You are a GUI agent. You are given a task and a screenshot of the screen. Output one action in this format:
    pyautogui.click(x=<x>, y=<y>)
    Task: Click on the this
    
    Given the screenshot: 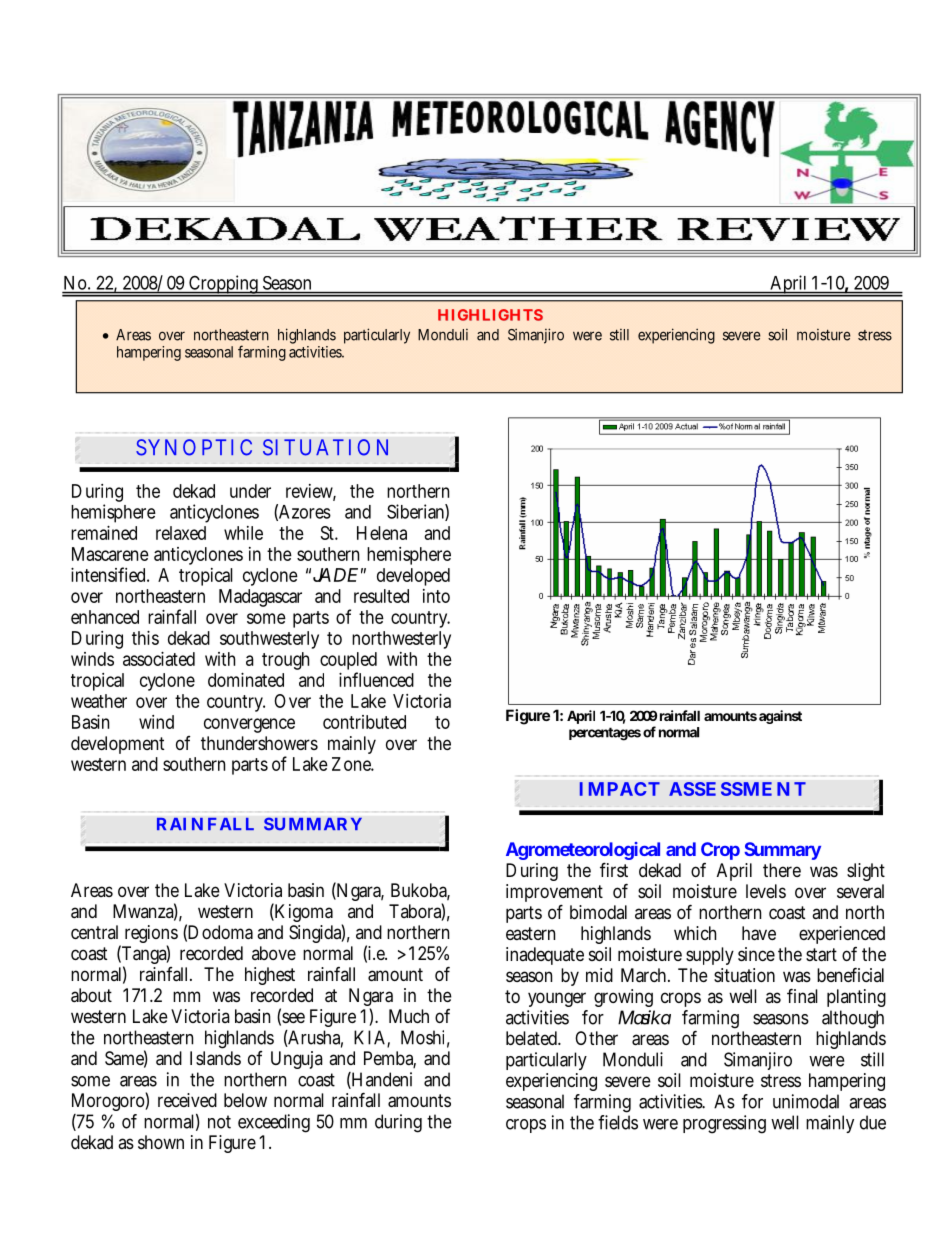 What is the action you would take?
    pyautogui.click(x=145, y=638)
